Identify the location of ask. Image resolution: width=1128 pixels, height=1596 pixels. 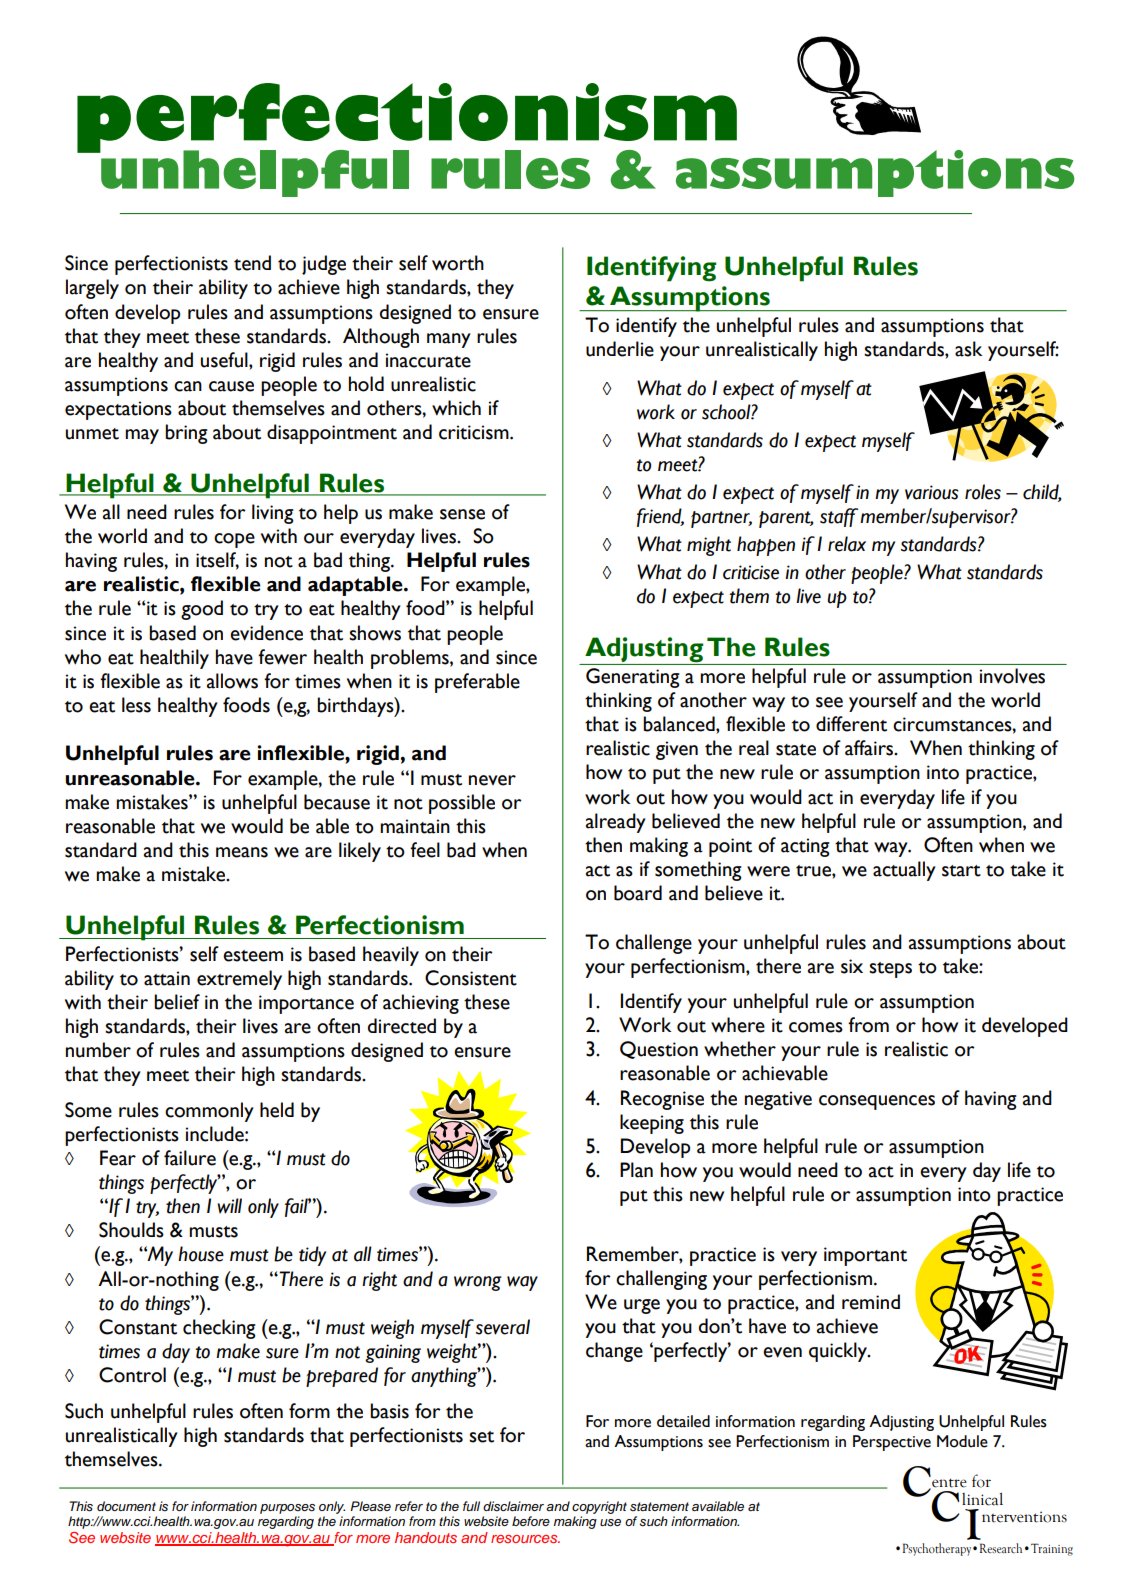
(968, 349).
